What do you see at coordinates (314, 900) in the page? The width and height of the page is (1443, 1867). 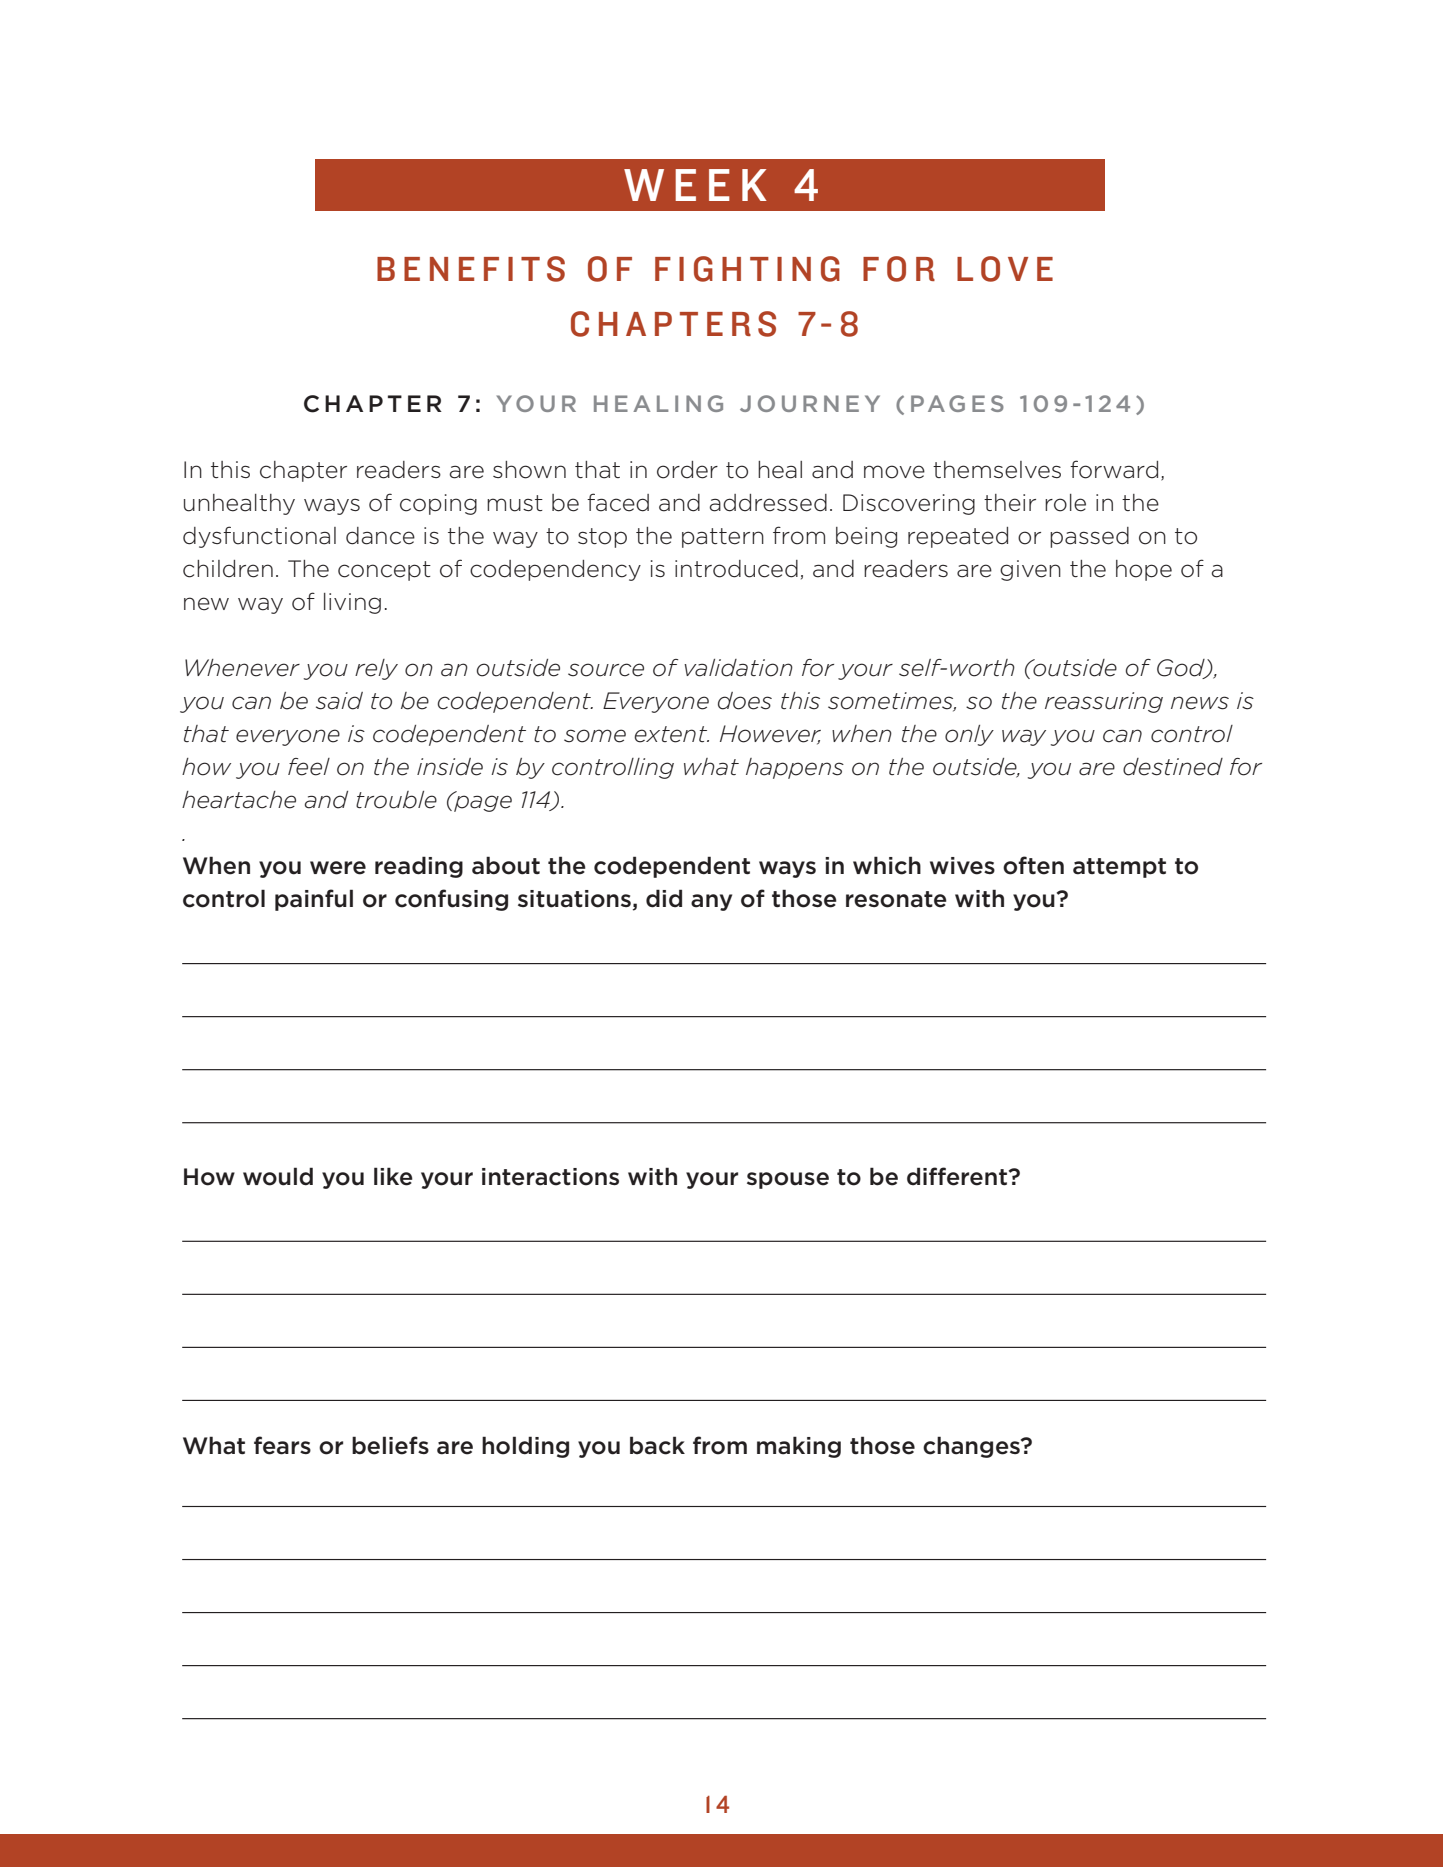 I see `painful` at bounding box center [314, 900].
